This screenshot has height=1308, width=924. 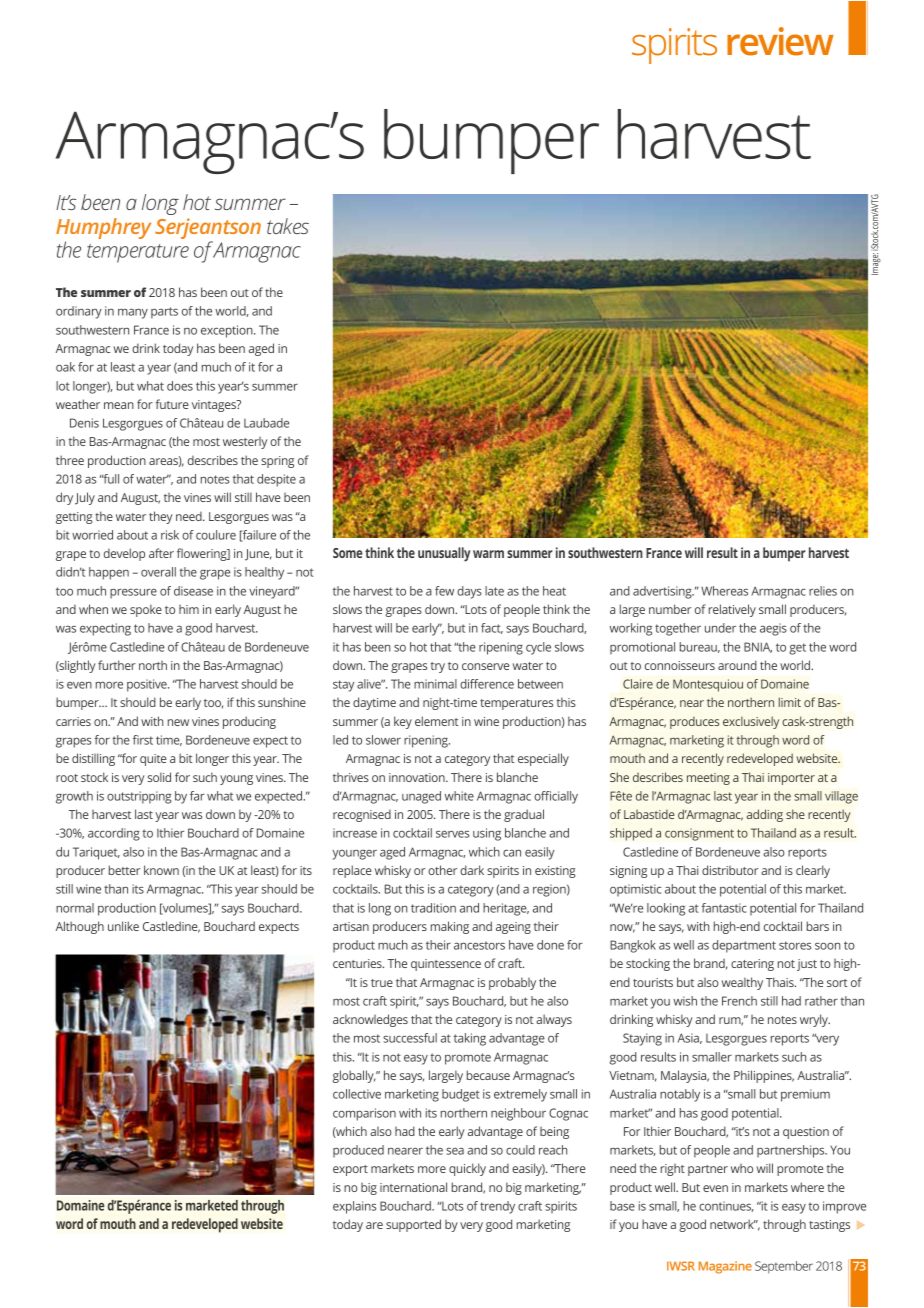 I want to click on relies, so click(x=823, y=591).
